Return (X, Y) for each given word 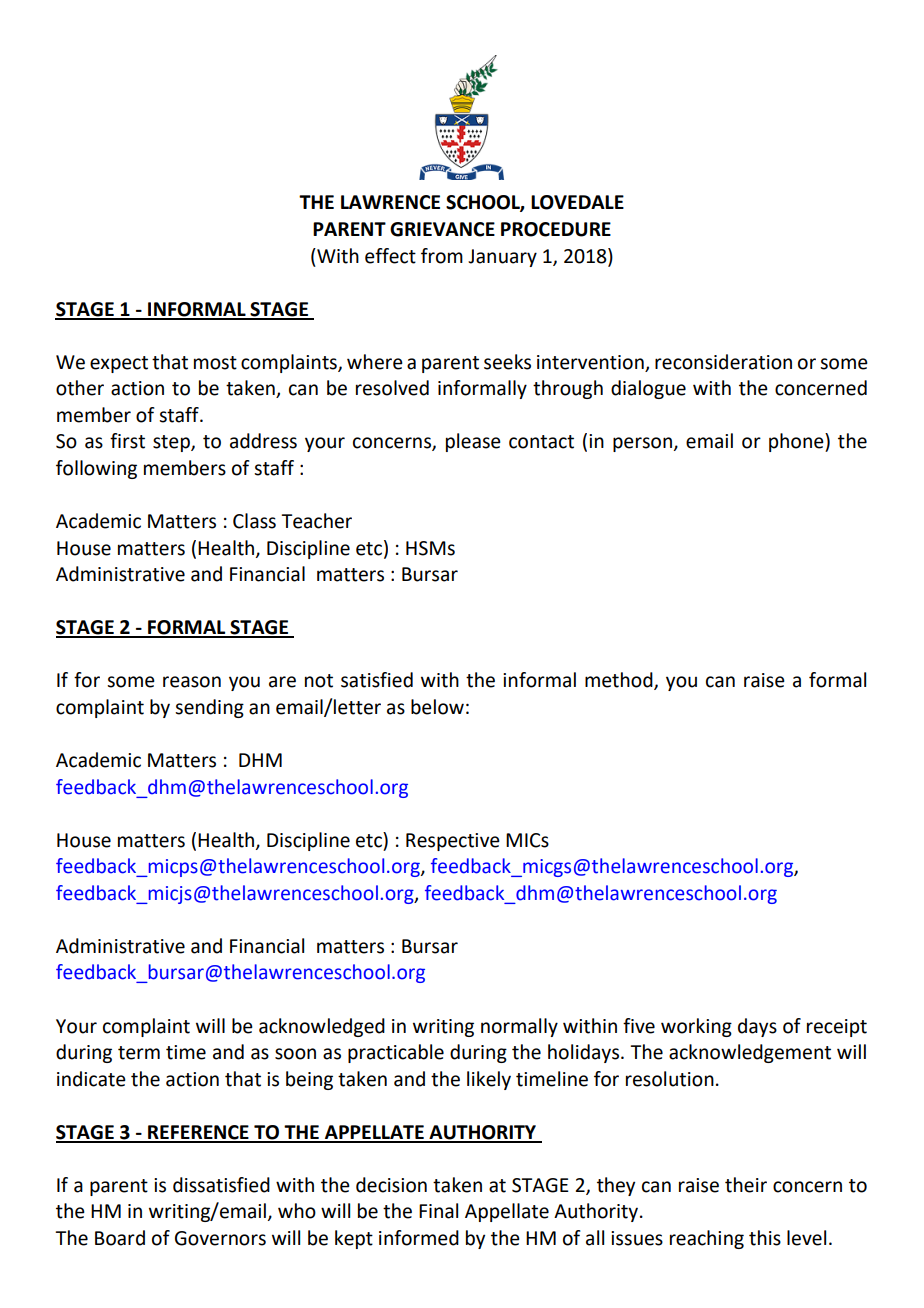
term (139, 1053)
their (746, 1185)
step (172, 443)
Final (438, 1211)
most (215, 363)
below (437, 707)
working (696, 1027)
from (442, 256)
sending (209, 708)
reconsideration (723, 362)
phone (797, 442)
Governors (220, 1238)
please (473, 442)
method (620, 681)
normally (519, 1027)
